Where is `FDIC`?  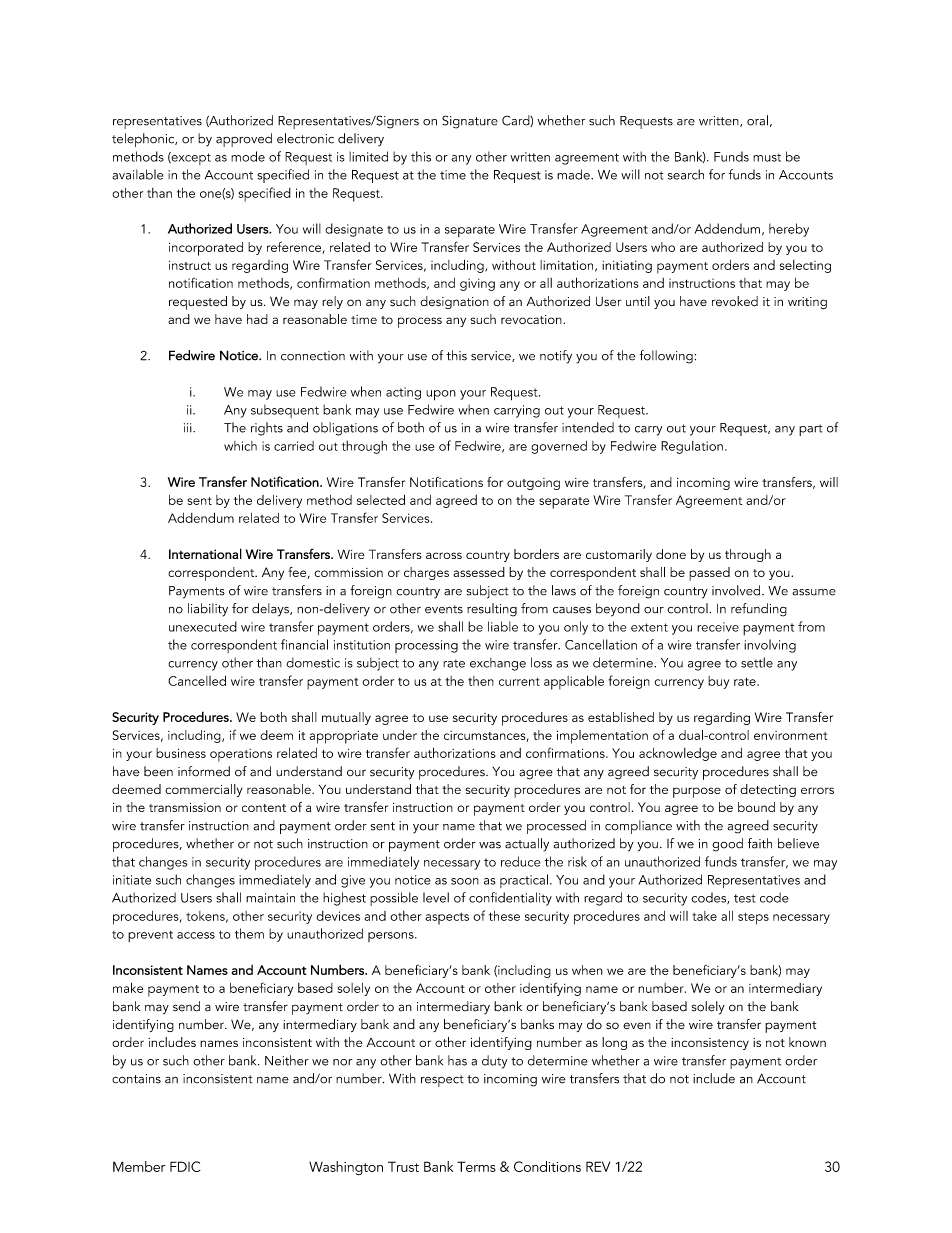
FDIC is located at coordinates (185, 1166).
